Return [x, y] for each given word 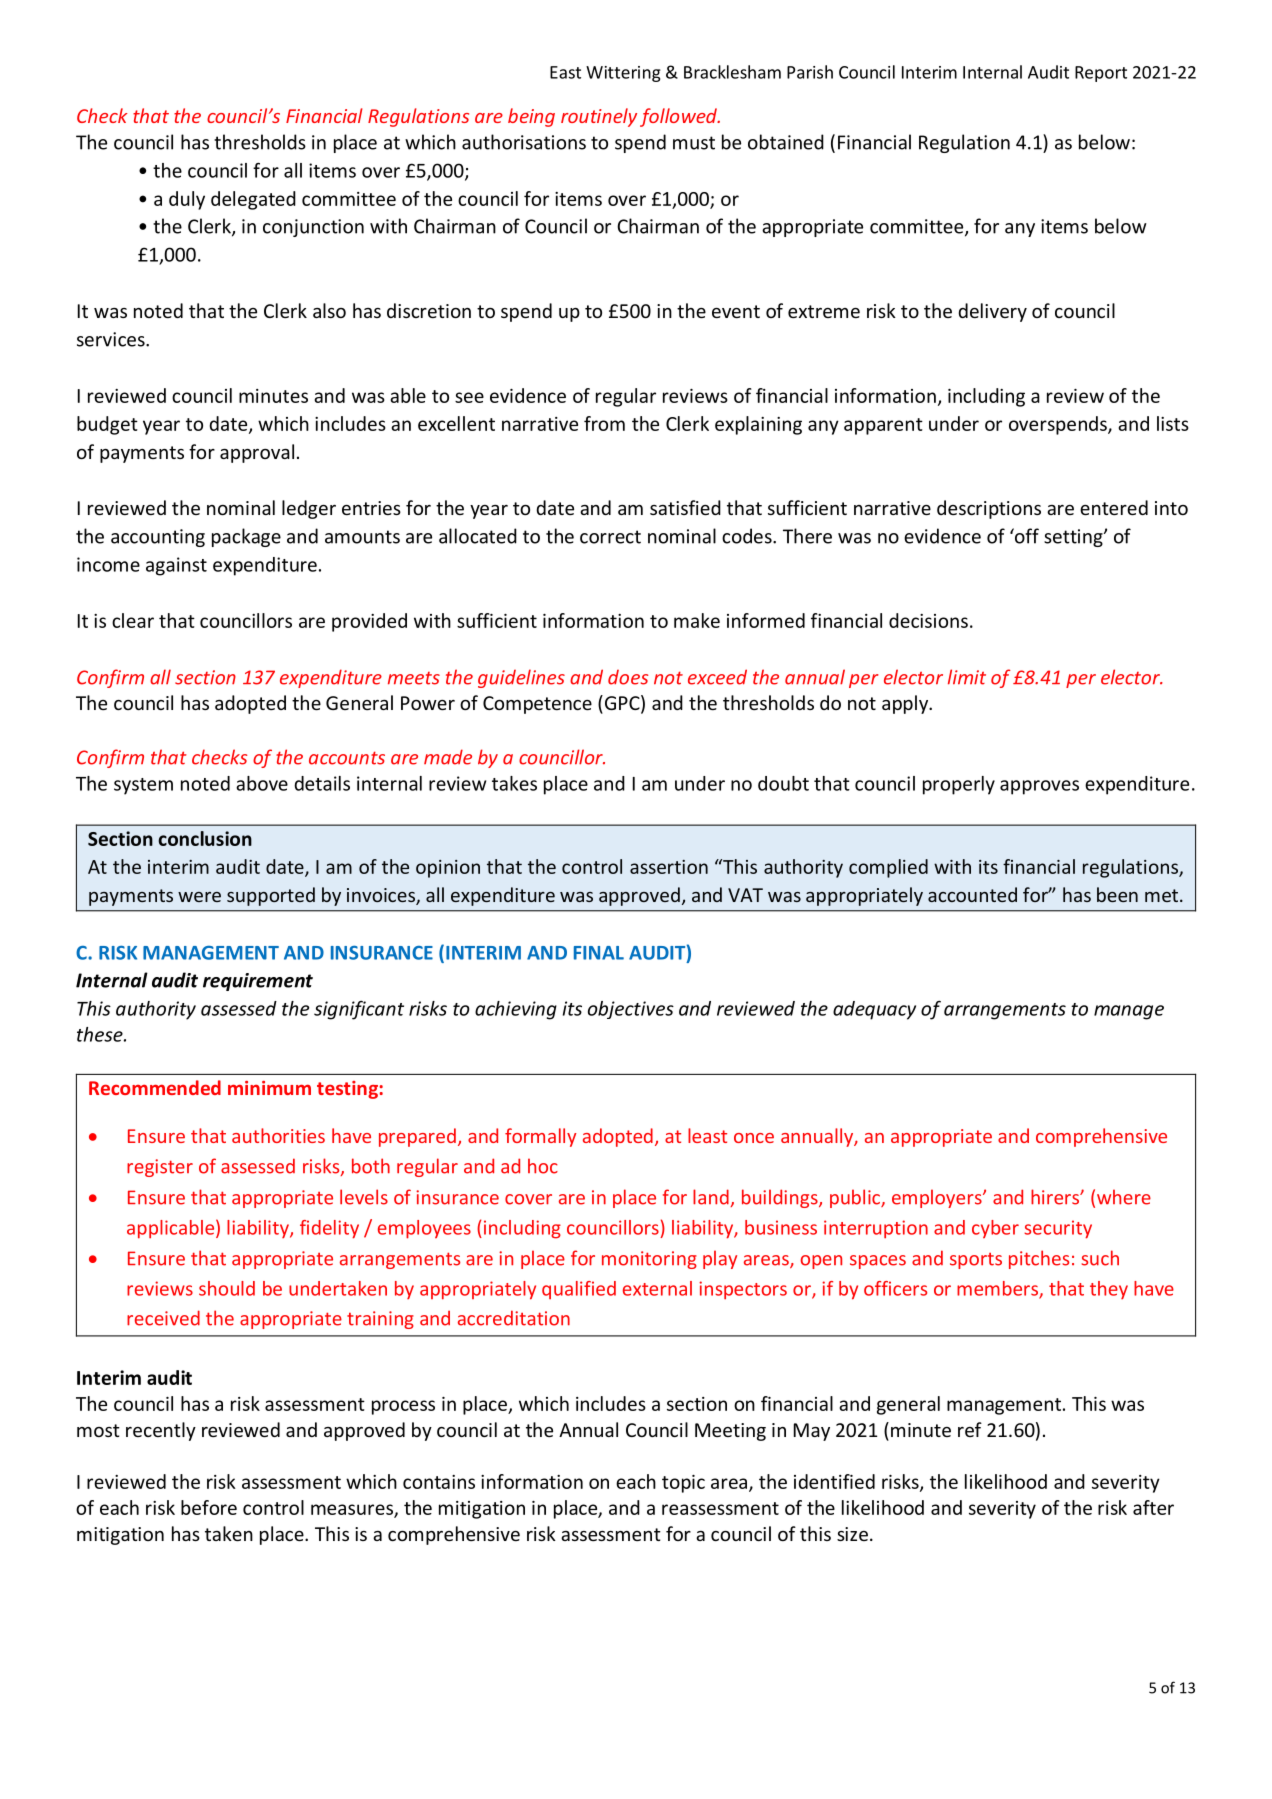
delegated [253, 200]
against [176, 566]
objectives [631, 1010]
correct [610, 537]
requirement [258, 982]
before [209, 1507]
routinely [599, 117]
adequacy [874, 1010]
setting [1074, 538]
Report [1101, 74]
